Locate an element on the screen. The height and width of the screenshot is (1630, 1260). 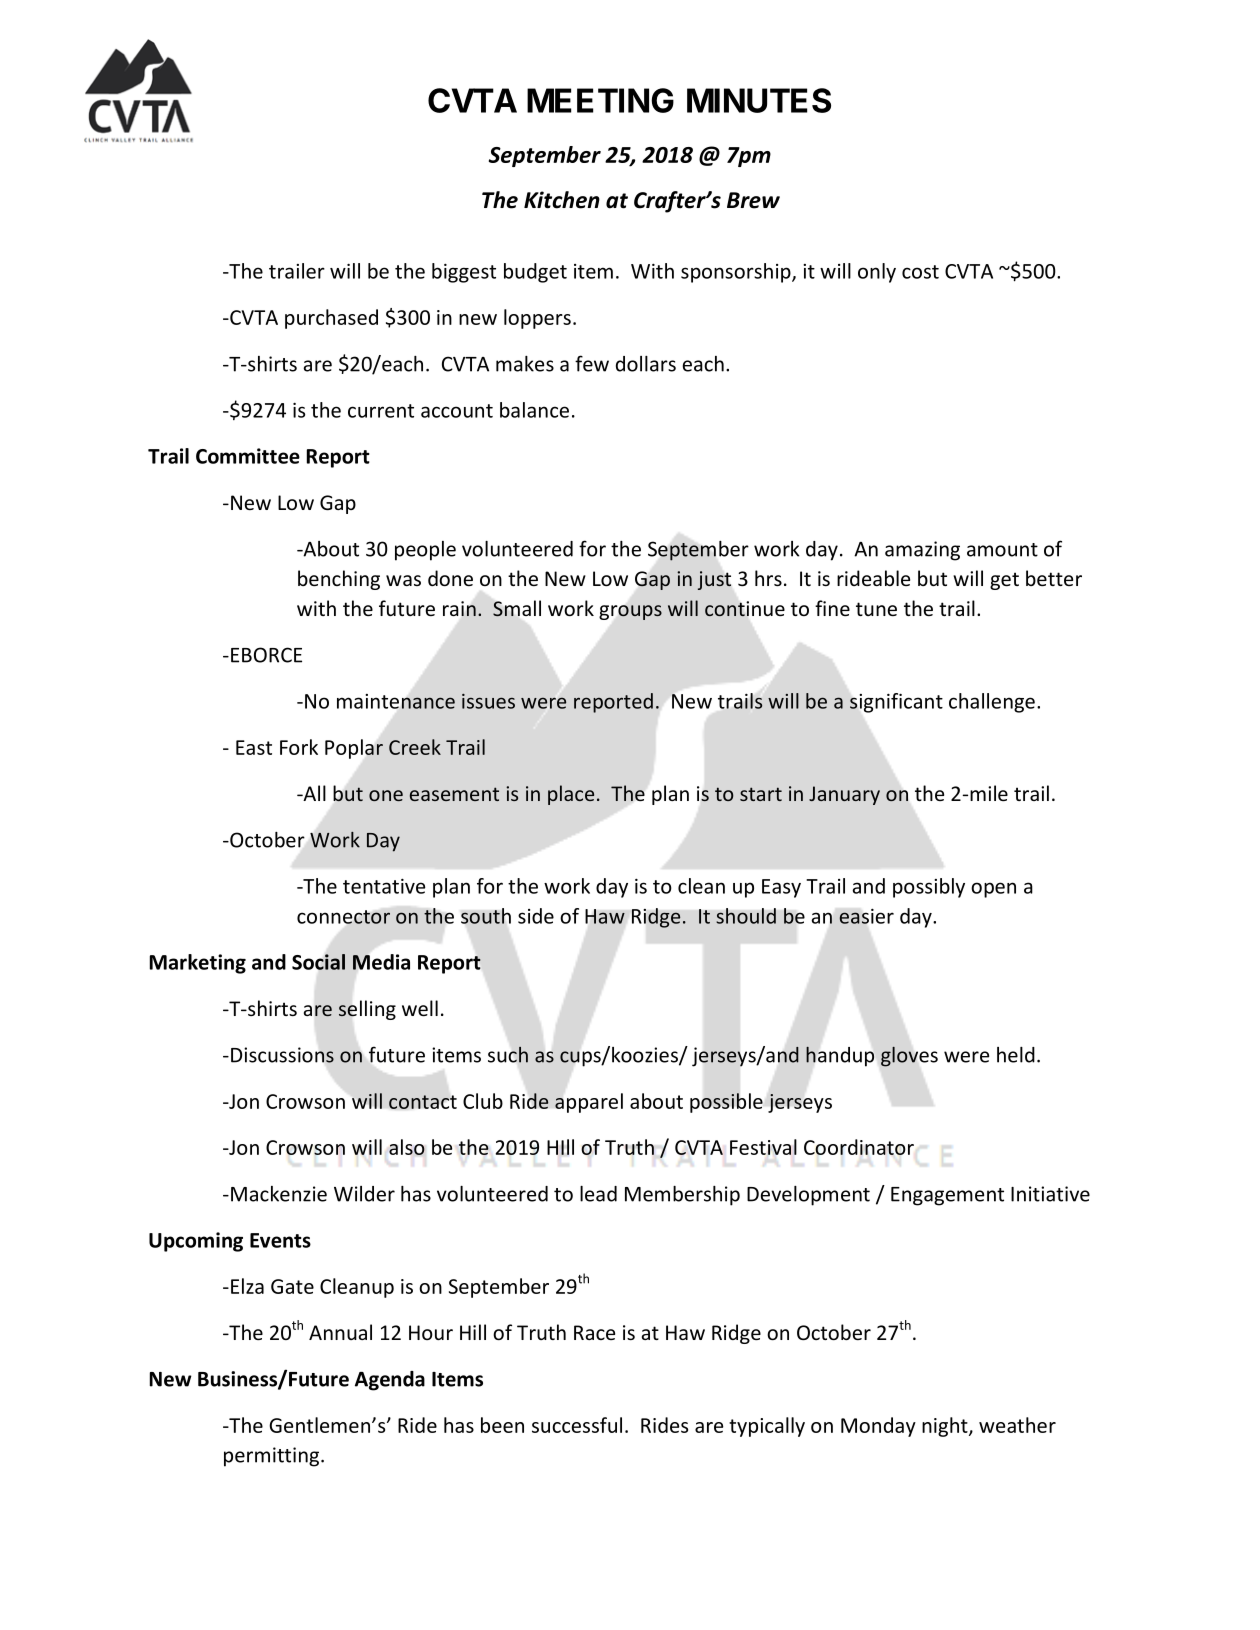
purchased is located at coordinates (331, 319).
